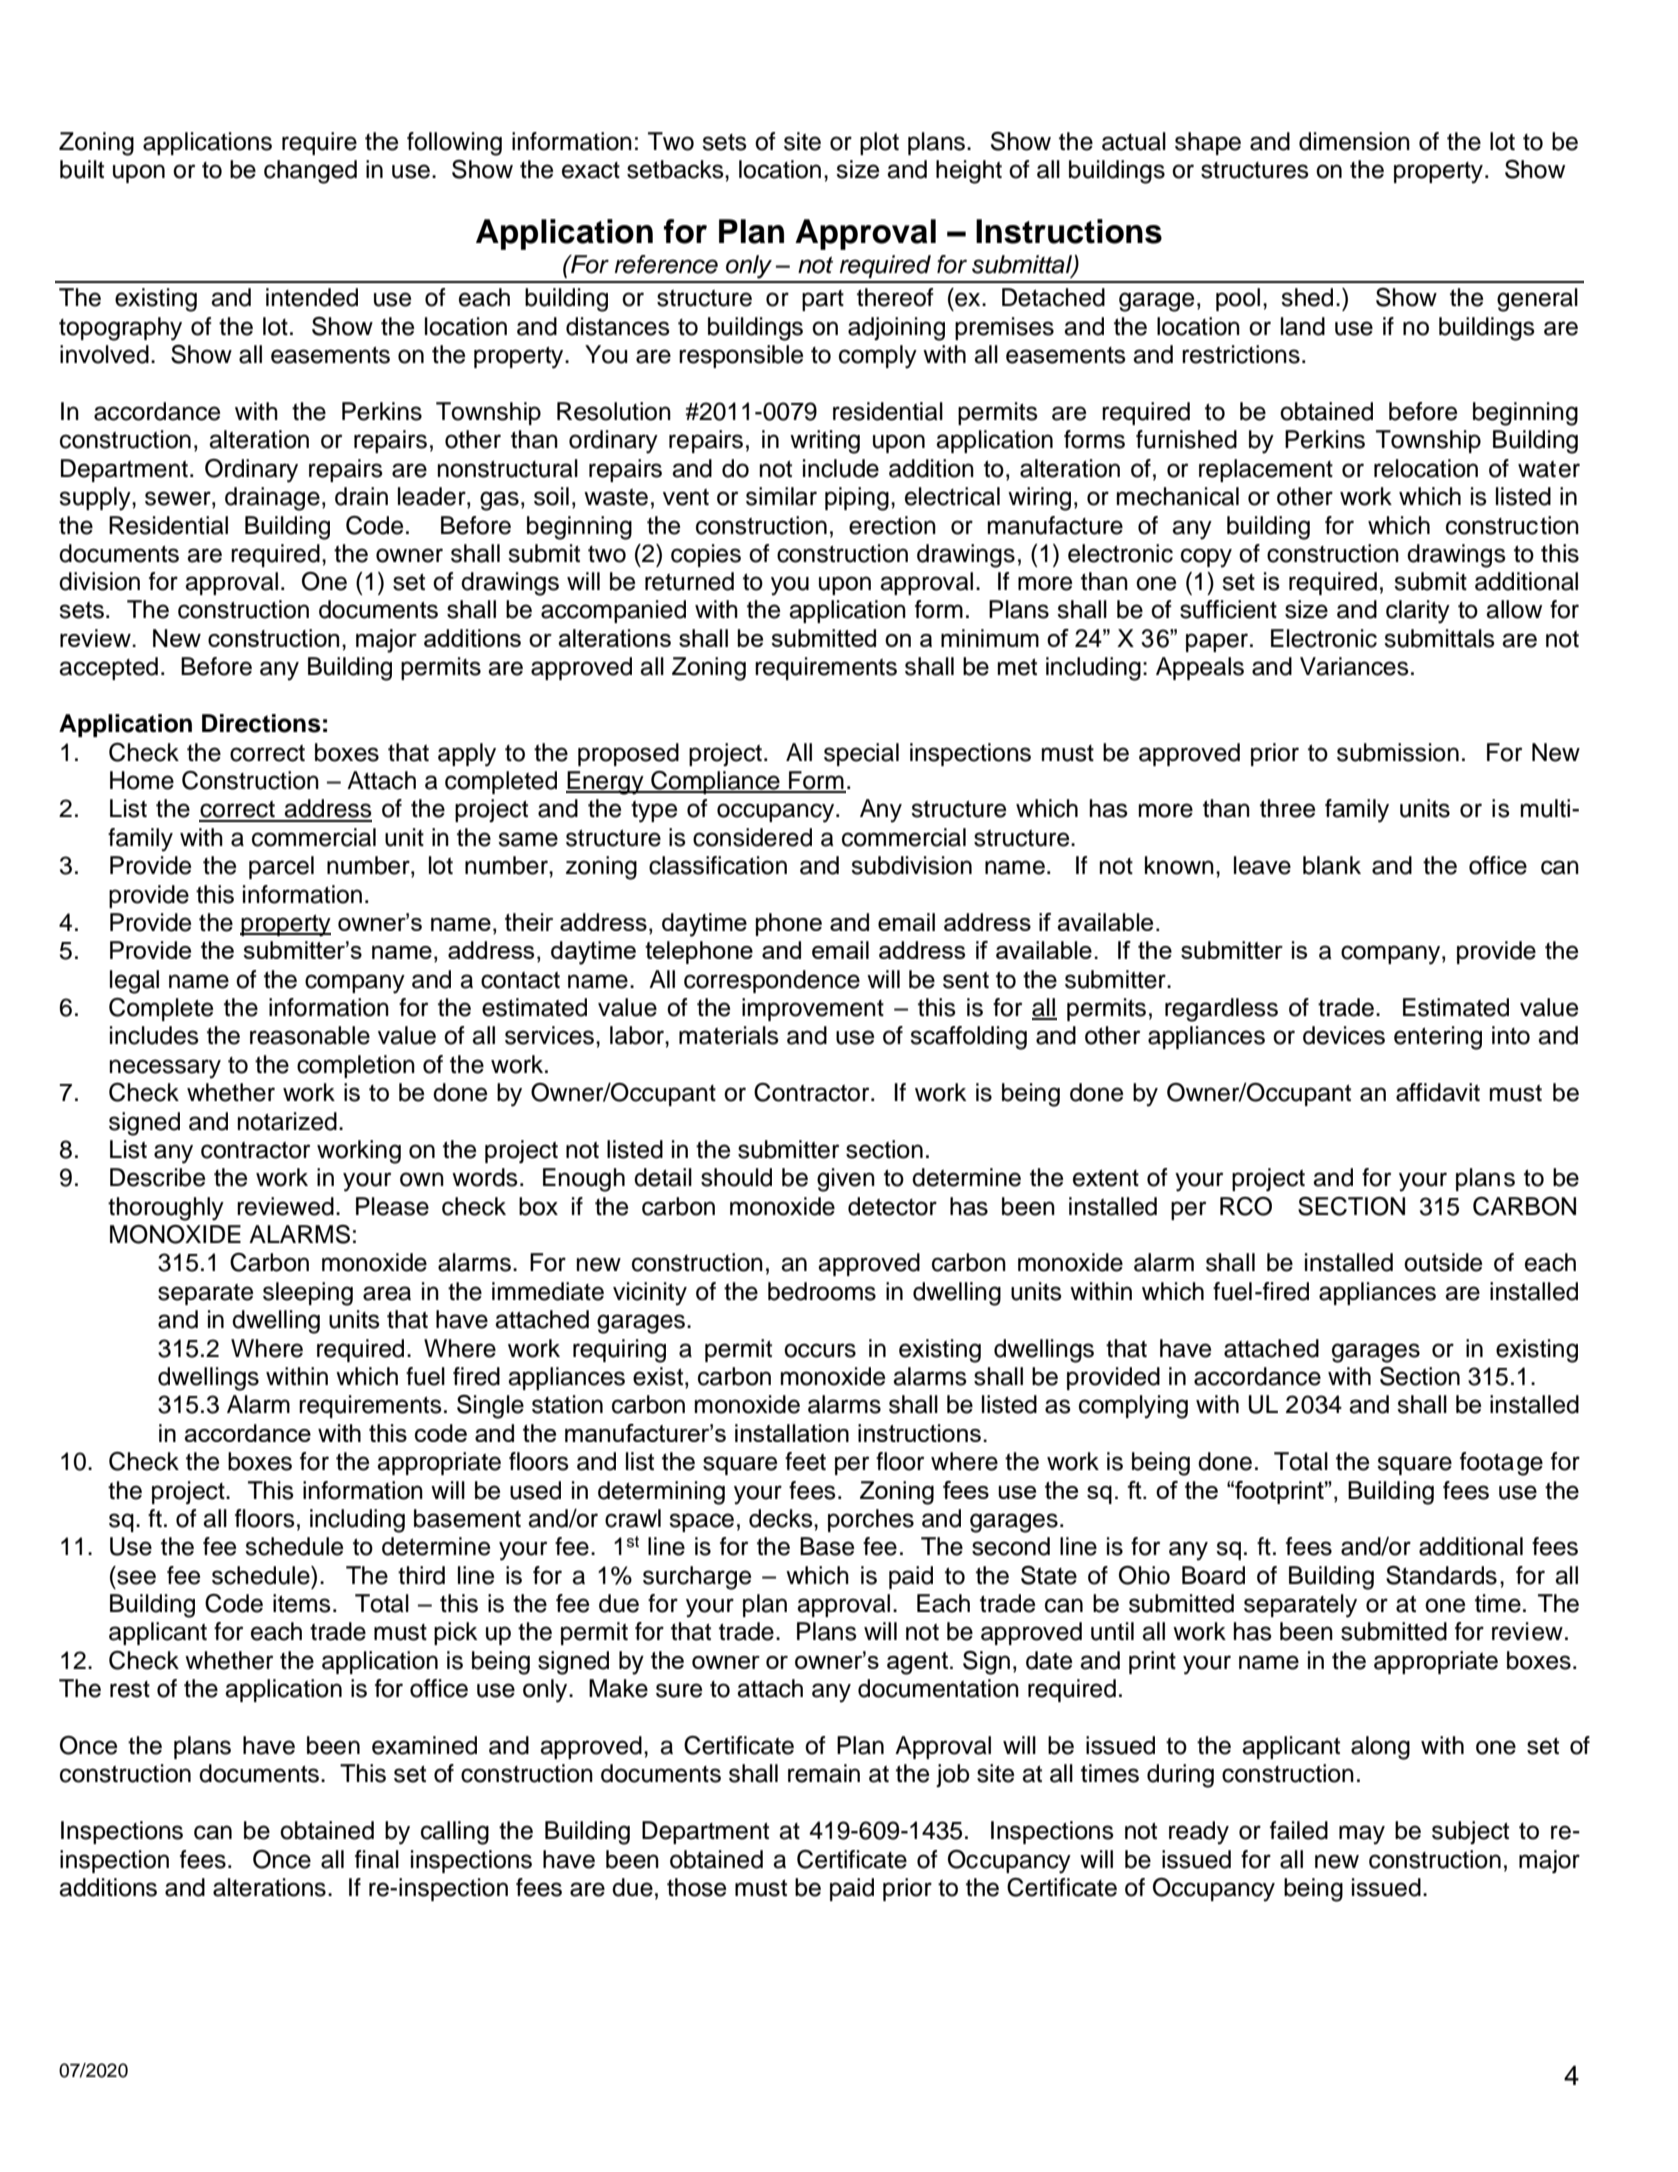 The height and width of the screenshot is (2172, 1678). I want to click on Standards, so click(1441, 1575).
